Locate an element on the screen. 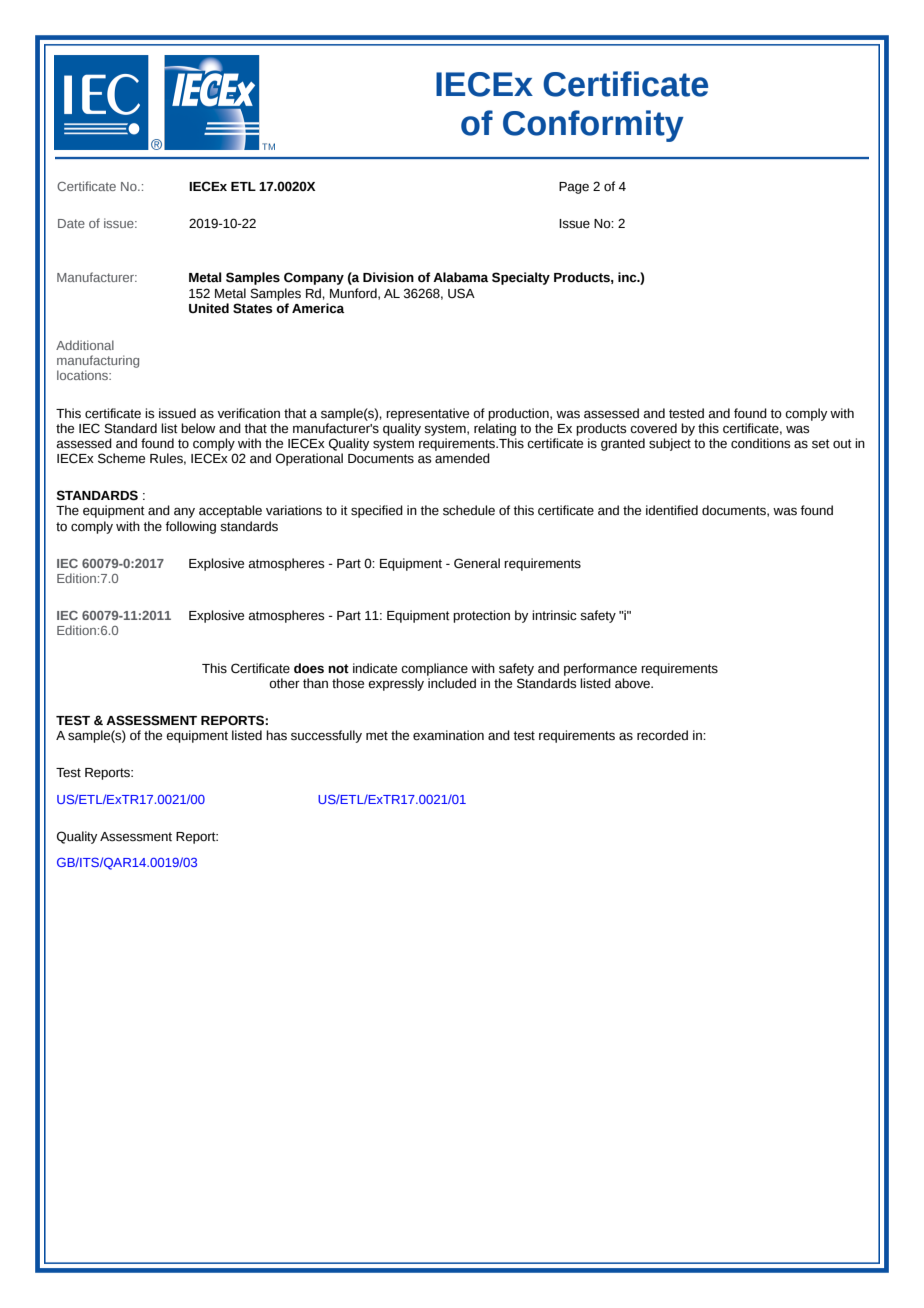 This screenshot has width=924, height=1308. has is located at coordinates (276, 735).
